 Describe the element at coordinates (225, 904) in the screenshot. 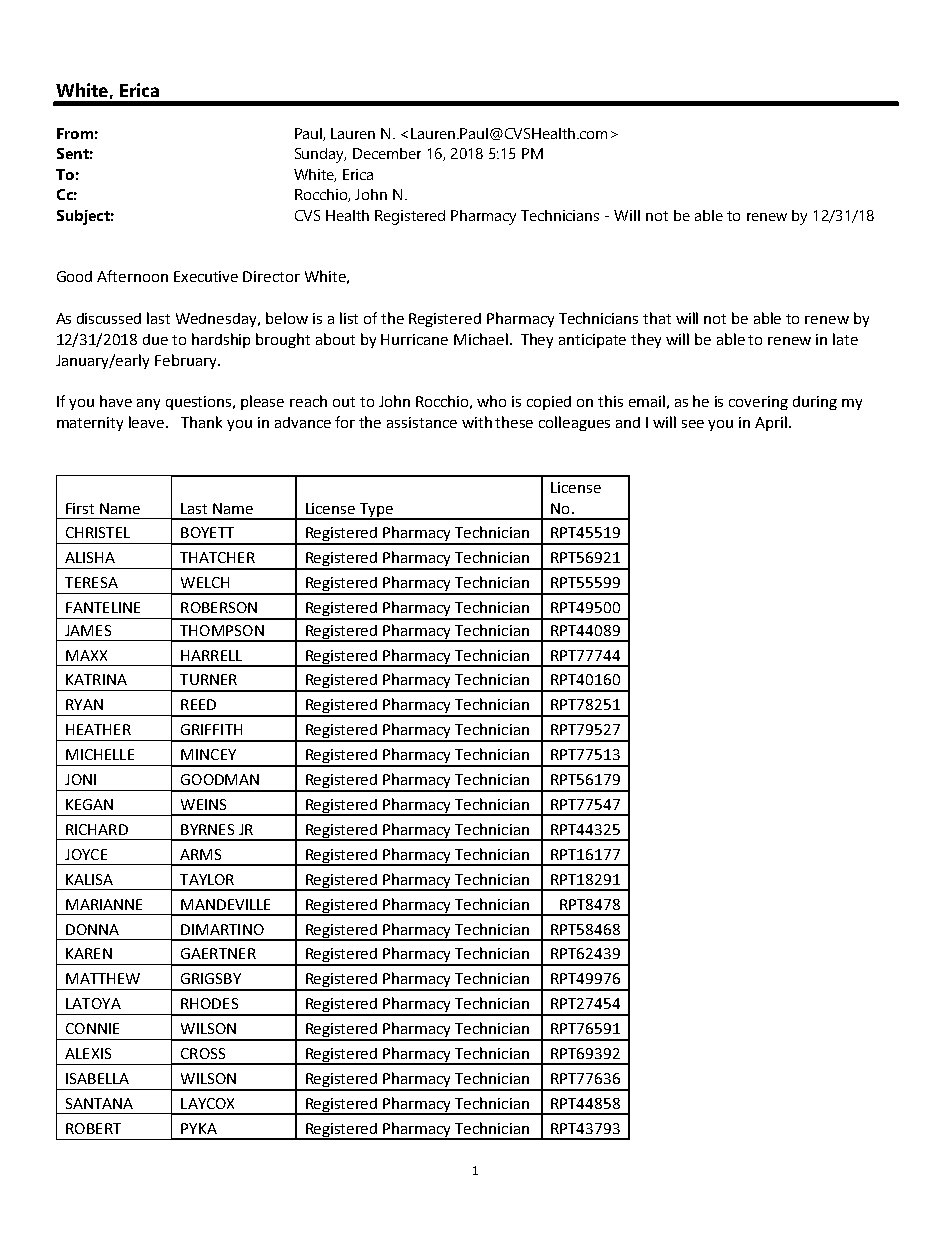

I see `MANDEVILLE` at that location.
